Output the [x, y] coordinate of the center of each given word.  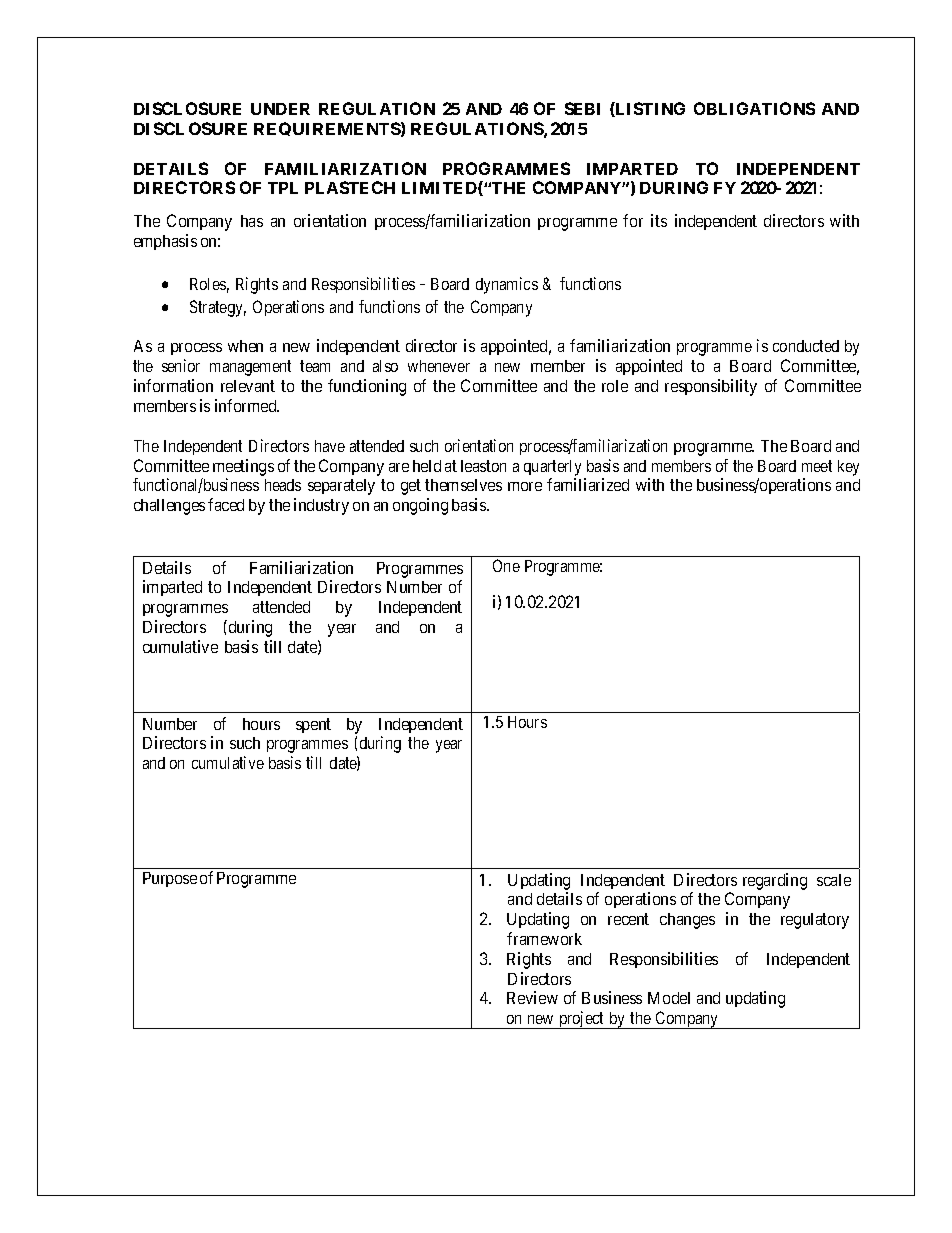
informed [247, 405]
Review [532, 997]
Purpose [170, 879]
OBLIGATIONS [754, 108]
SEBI [582, 108]
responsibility [711, 387]
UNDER [280, 109]
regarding [775, 881]
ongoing [420, 506]
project [582, 1020]
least [476, 466]
